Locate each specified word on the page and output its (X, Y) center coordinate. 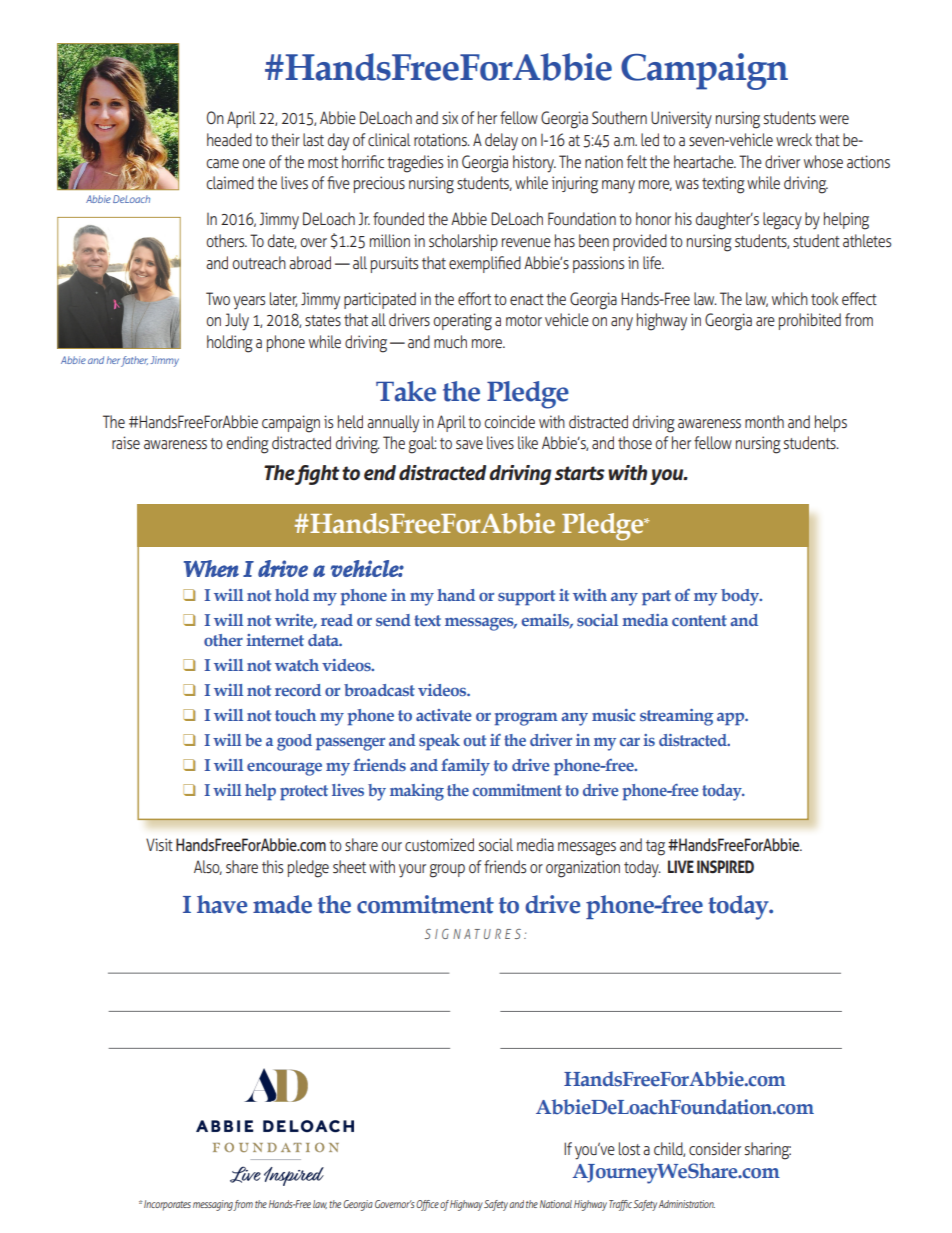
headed (229, 139)
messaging (213, 1205)
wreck (794, 139)
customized (439, 844)
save (469, 444)
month (764, 421)
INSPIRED (725, 867)
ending (247, 445)
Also (208, 867)
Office (427, 1205)
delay (501, 142)
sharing (768, 1151)
